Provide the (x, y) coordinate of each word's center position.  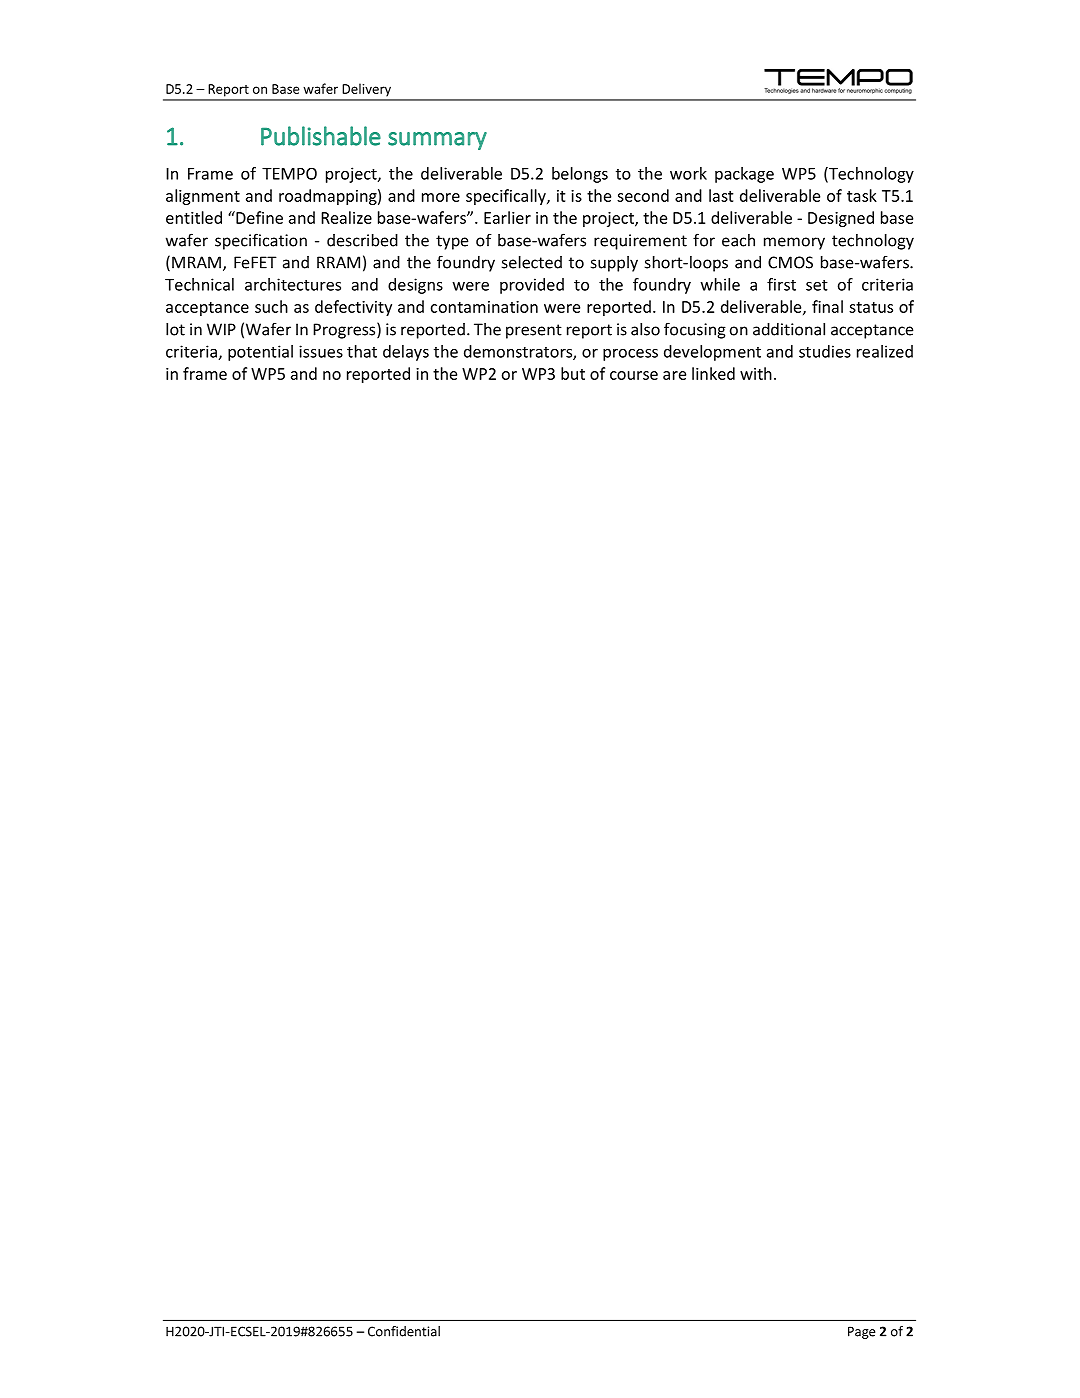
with (756, 373)
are (674, 375)
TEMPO (289, 173)
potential (260, 353)
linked (713, 373)
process (630, 355)
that (362, 351)
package (744, 175)
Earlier (507, 217)
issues (321, 351)
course (634, 375)
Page (861, 1332)
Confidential (404, 1331)
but (573, 373)
